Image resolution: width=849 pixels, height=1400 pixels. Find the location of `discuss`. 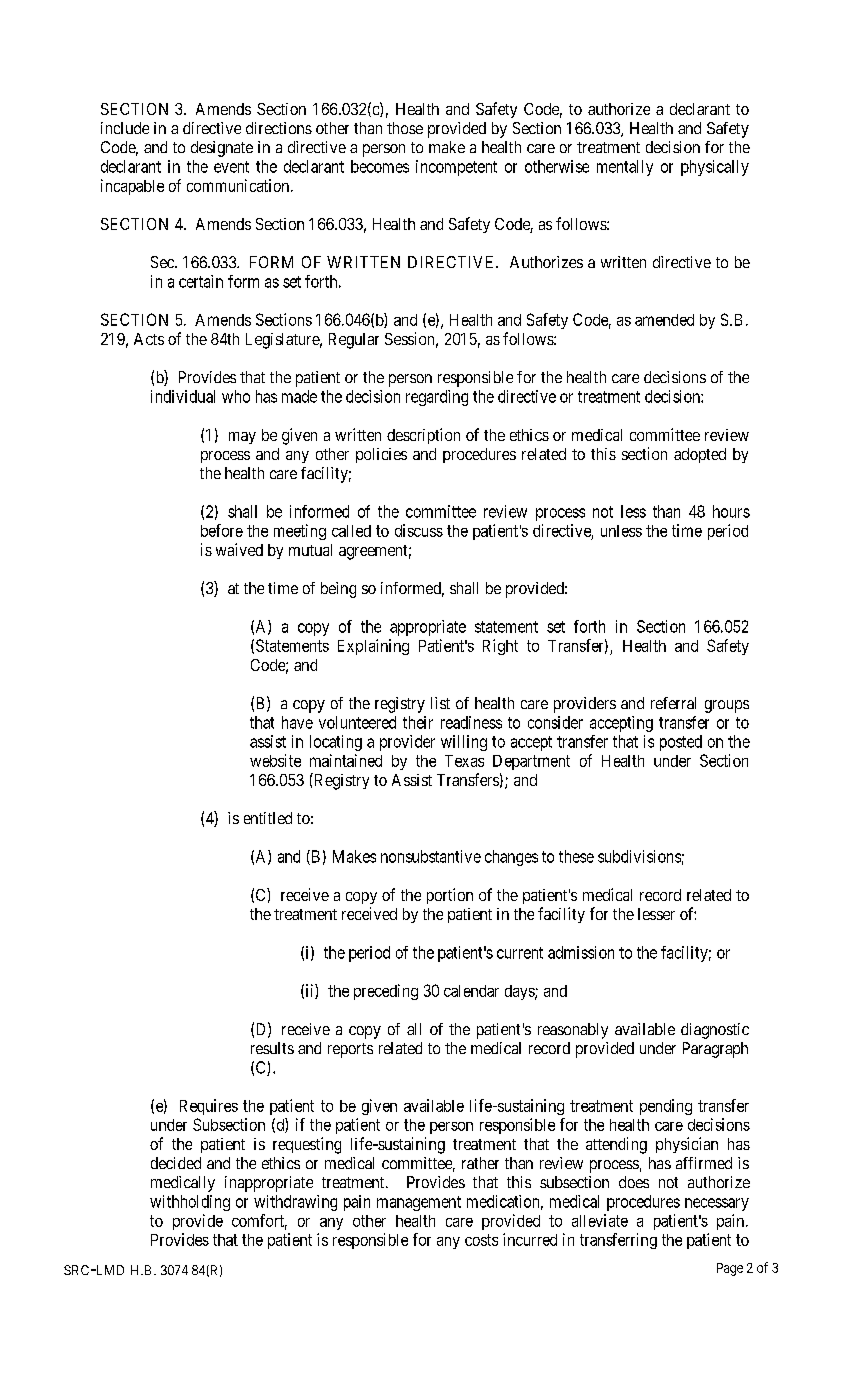

discuss is located at coordinates (419, 530).
